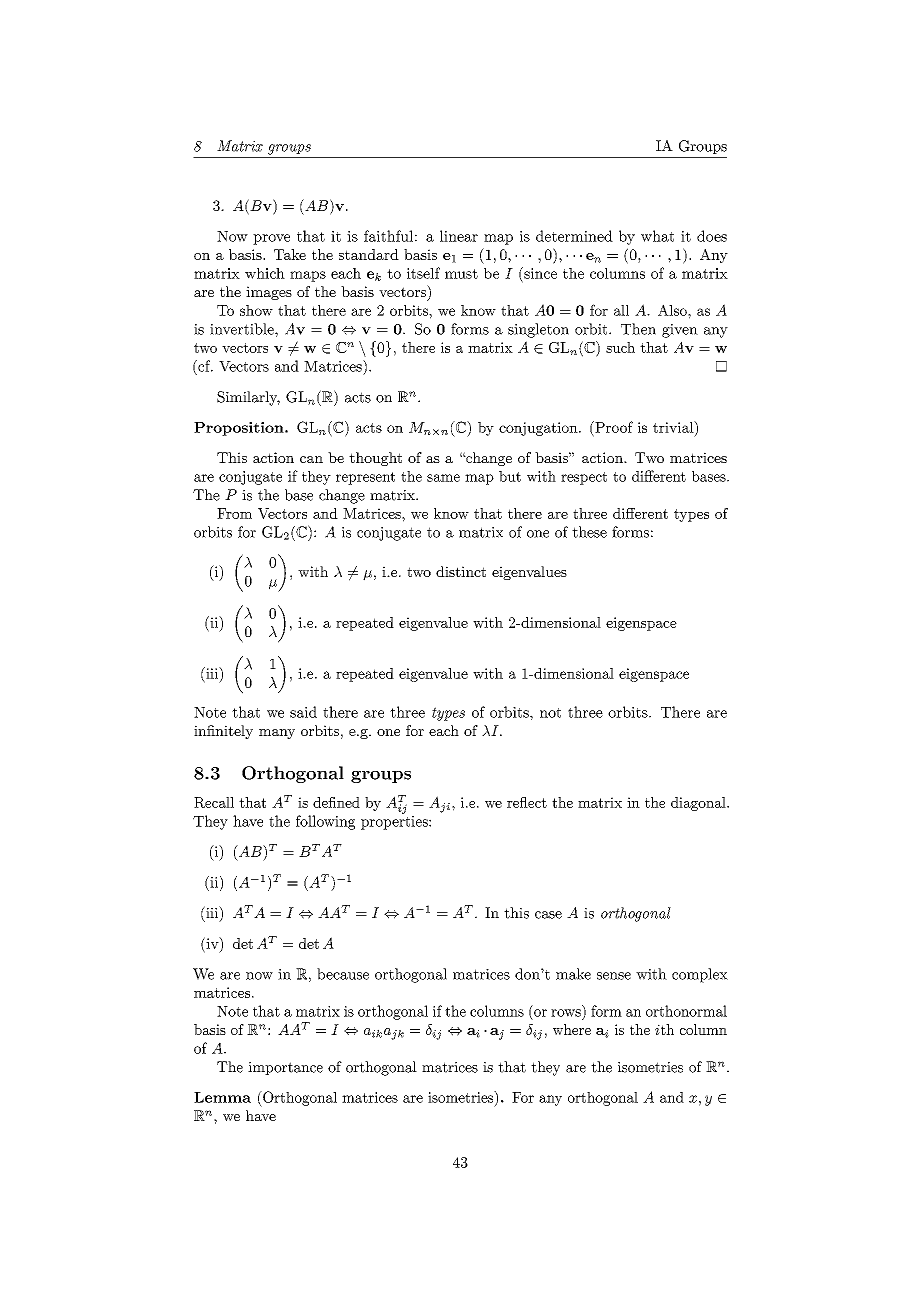 The height and width of the screenshot is (1308, 924). Describe the element at coordinates (699, 804) in the screenshot. I see `diagonal` at that location.
